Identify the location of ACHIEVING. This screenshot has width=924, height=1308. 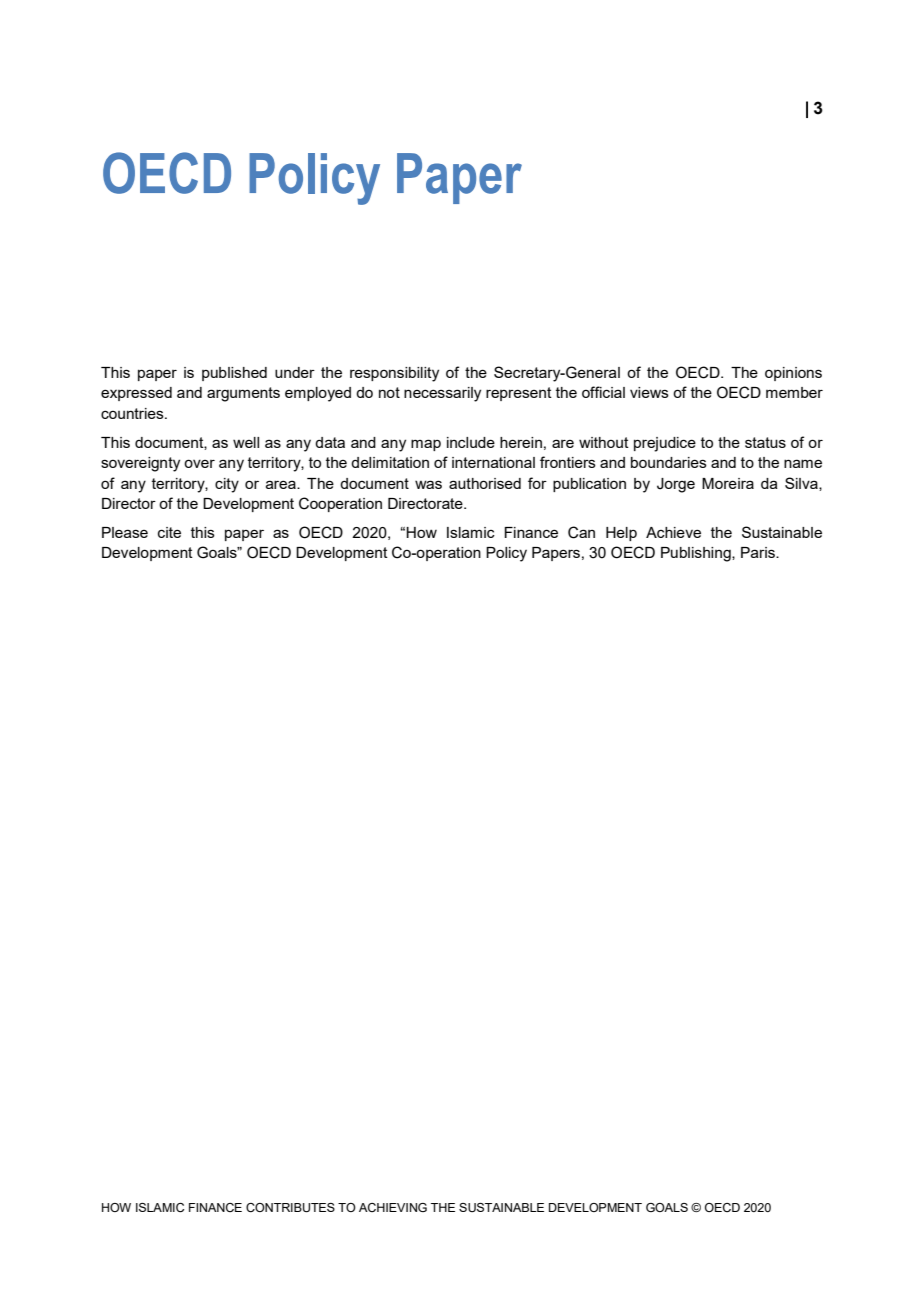
(393, 1207).
